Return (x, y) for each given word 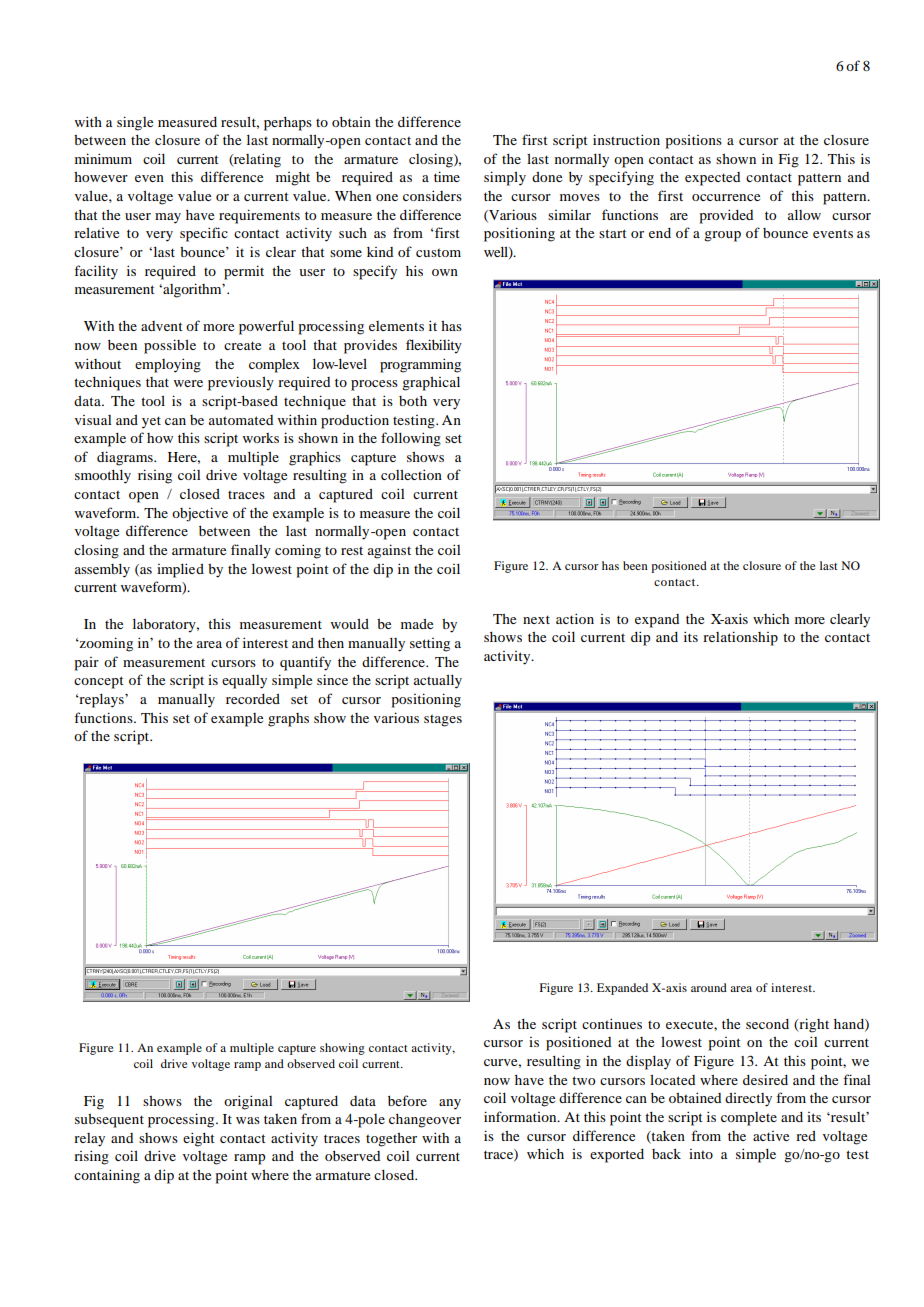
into (701, 1154)
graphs (288, 720)
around (709, 987)
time (447, 176)
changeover (425, 1121)
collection (411, 474)
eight (199, 1139)
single (135, 123)
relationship (740, 638)
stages (443, 721)
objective (200, 514)
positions (694, 142)
